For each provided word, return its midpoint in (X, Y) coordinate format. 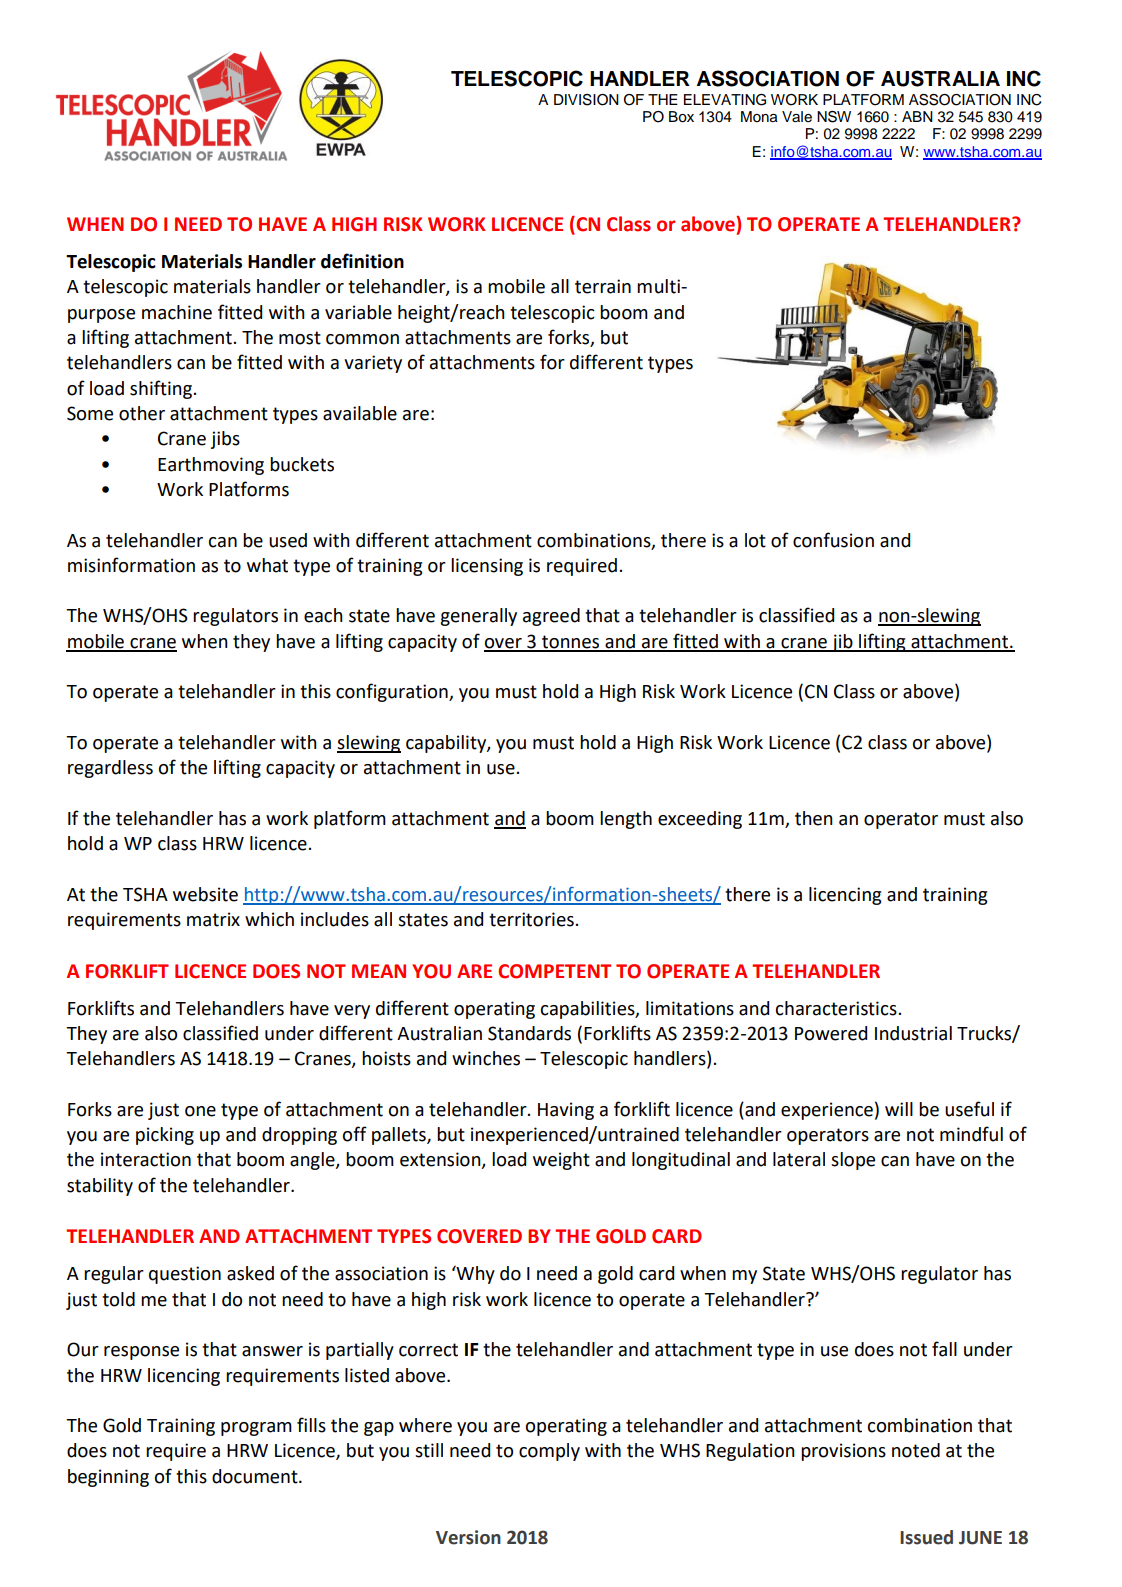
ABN (917, 116)
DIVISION (586, 100)
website (205, 894)
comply (549, 1452)
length (626, 820)
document (256, 1476)
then (814, 818)
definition (362, 261)
